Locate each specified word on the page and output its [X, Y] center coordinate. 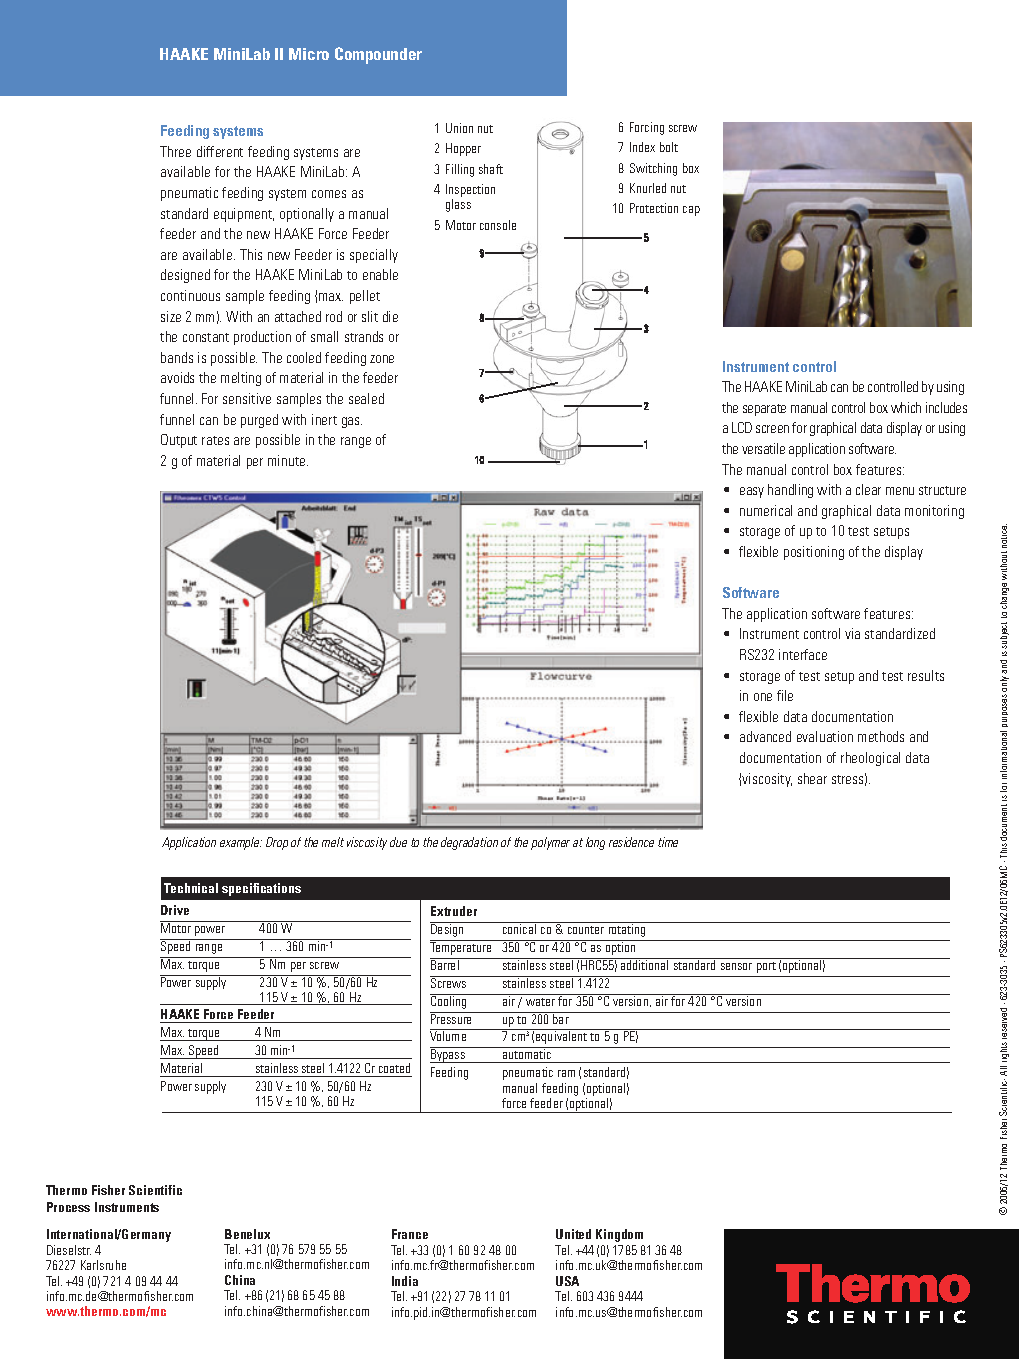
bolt [669, 147]
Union [459, 128]
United [573, 1234]
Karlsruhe [103, 1265]
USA [567, 1281]
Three [175, 151]
